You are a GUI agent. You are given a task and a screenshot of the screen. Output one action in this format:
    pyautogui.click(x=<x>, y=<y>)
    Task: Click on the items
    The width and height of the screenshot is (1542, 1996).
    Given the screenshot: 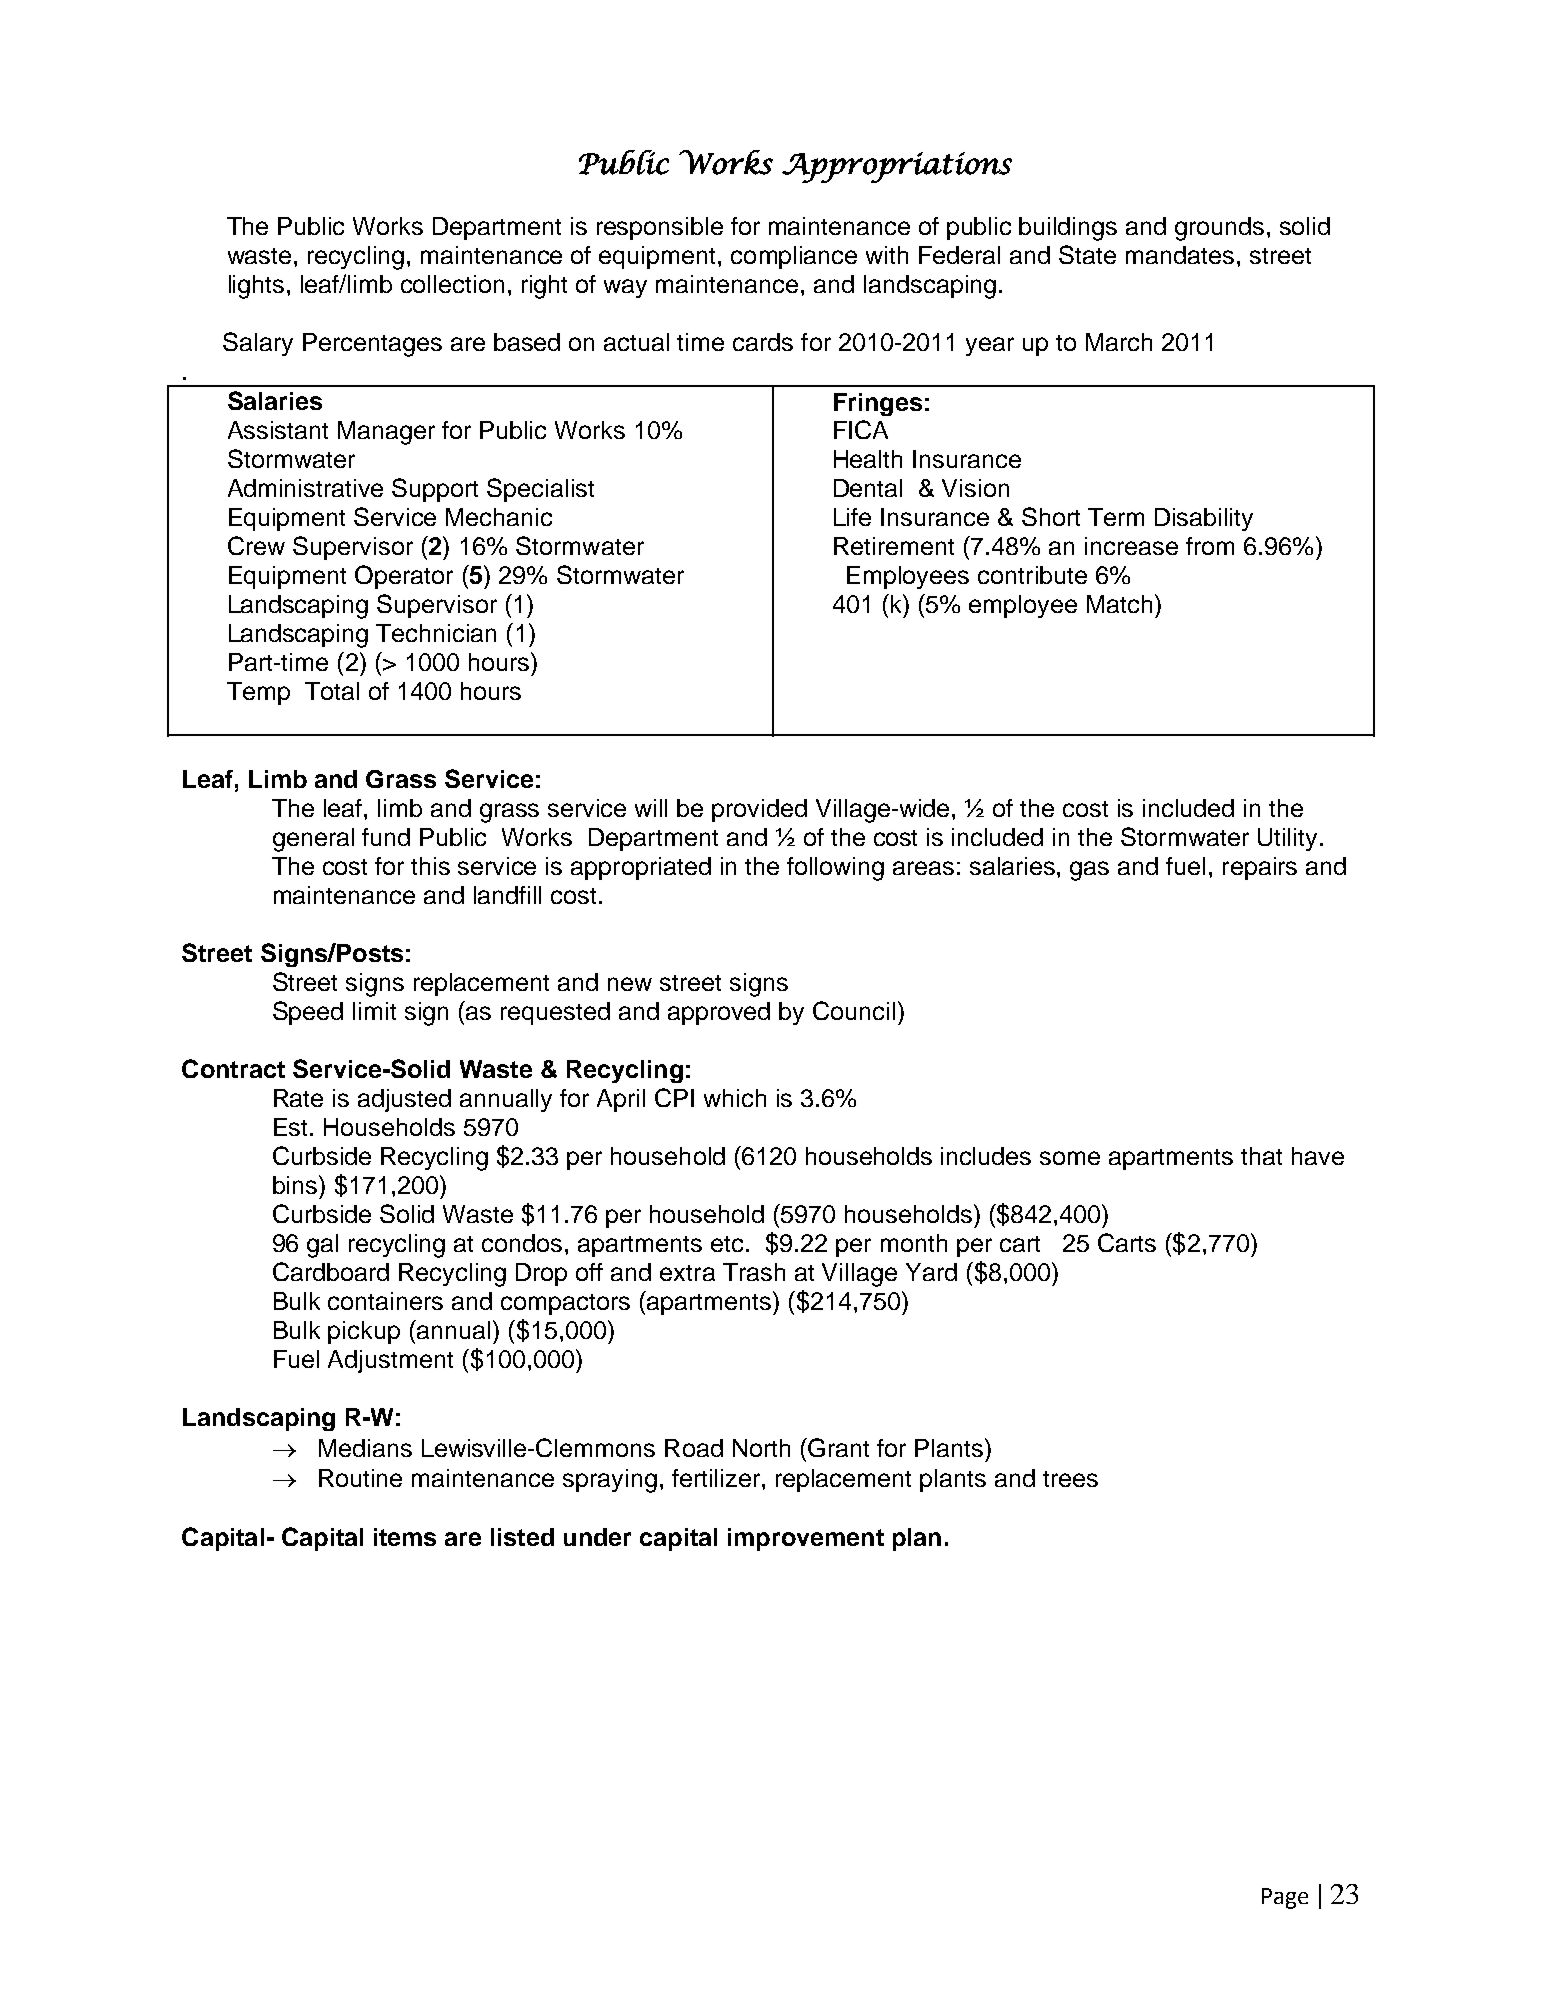 What is the action you would take?
    pyautogui.click(x=405, y=1537)
